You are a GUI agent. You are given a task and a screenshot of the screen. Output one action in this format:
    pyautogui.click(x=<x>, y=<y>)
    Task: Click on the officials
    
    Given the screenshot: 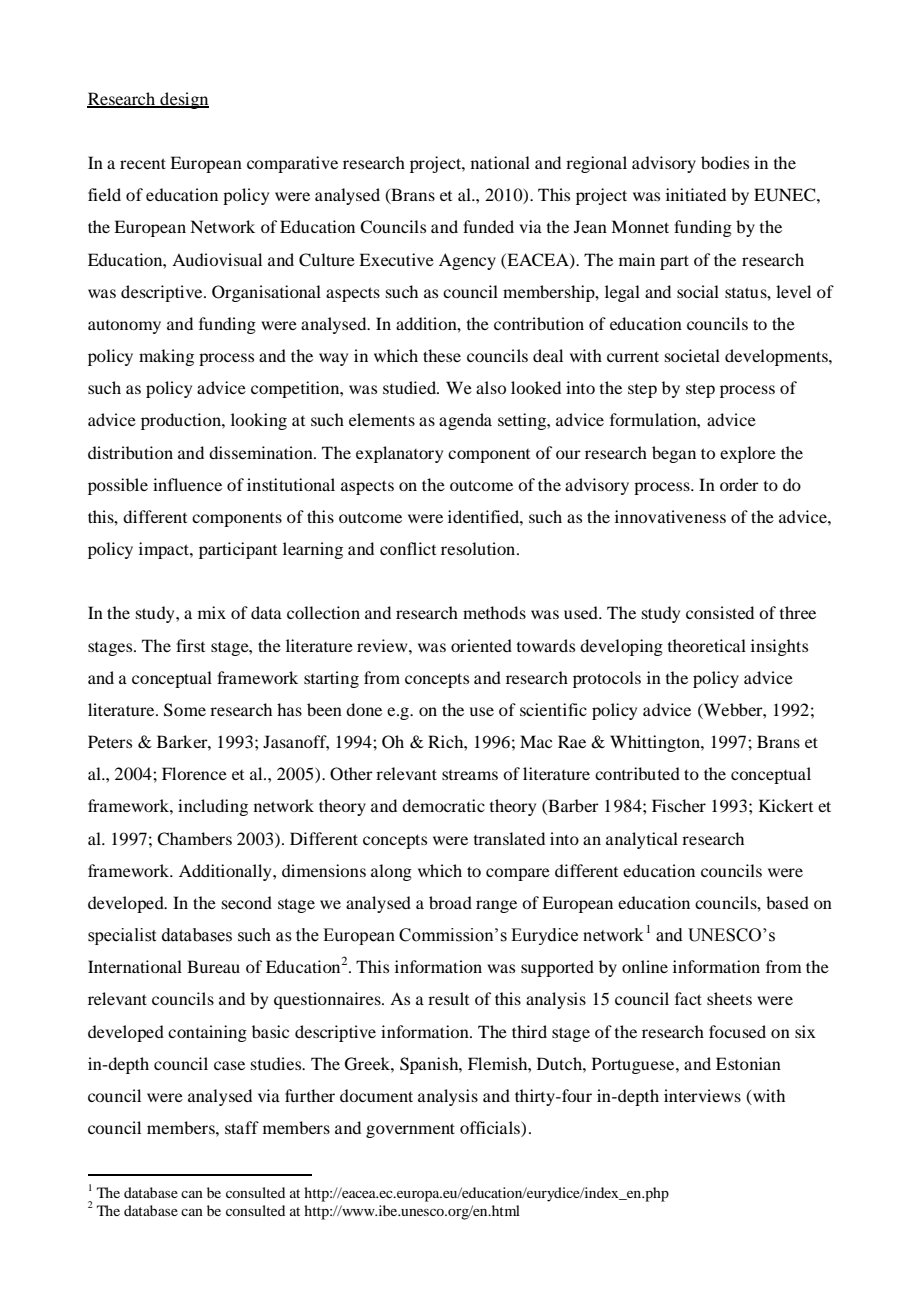 What is the action you would take?
    pyautogui.click(x=491, y=1129)
